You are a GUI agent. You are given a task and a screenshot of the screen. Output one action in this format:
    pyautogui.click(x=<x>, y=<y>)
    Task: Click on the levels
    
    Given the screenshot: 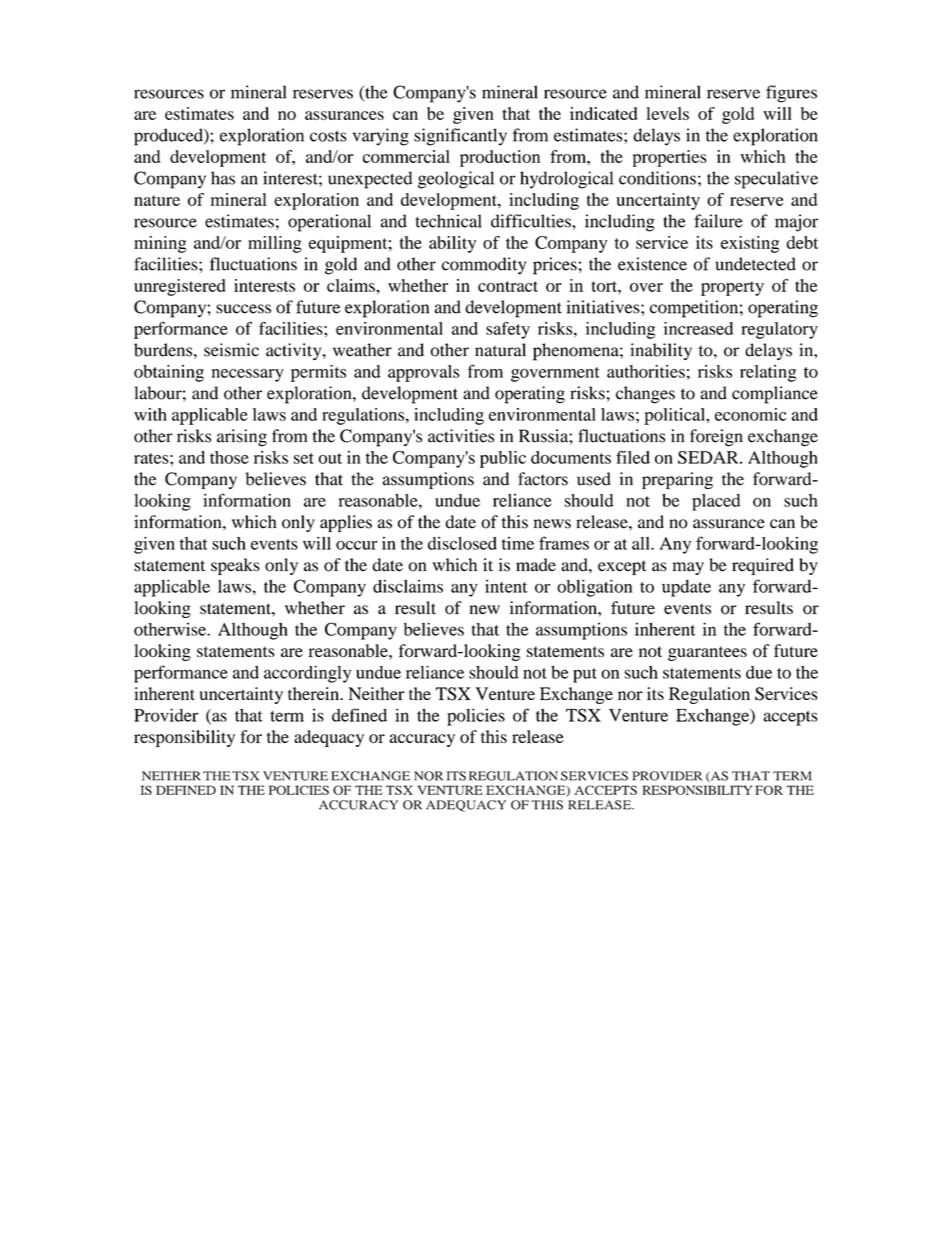 What is the action you would take?
    pyautogui.click(x=667, y=113)
